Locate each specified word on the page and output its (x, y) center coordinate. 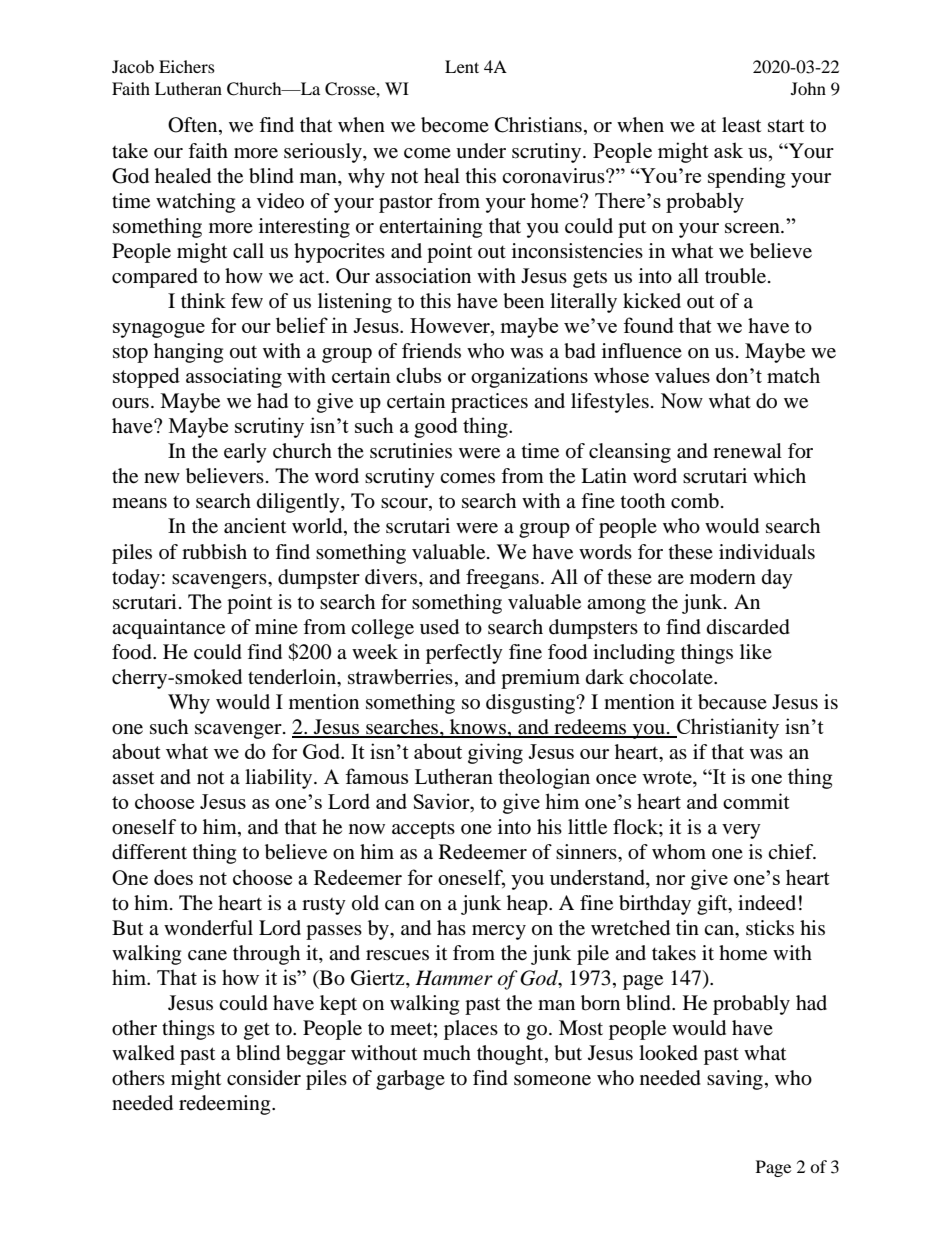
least (741, 125)
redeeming (226, 1105)
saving (735, 1080)
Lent (462, 66)
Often (194, 126)
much (447, 1052)
